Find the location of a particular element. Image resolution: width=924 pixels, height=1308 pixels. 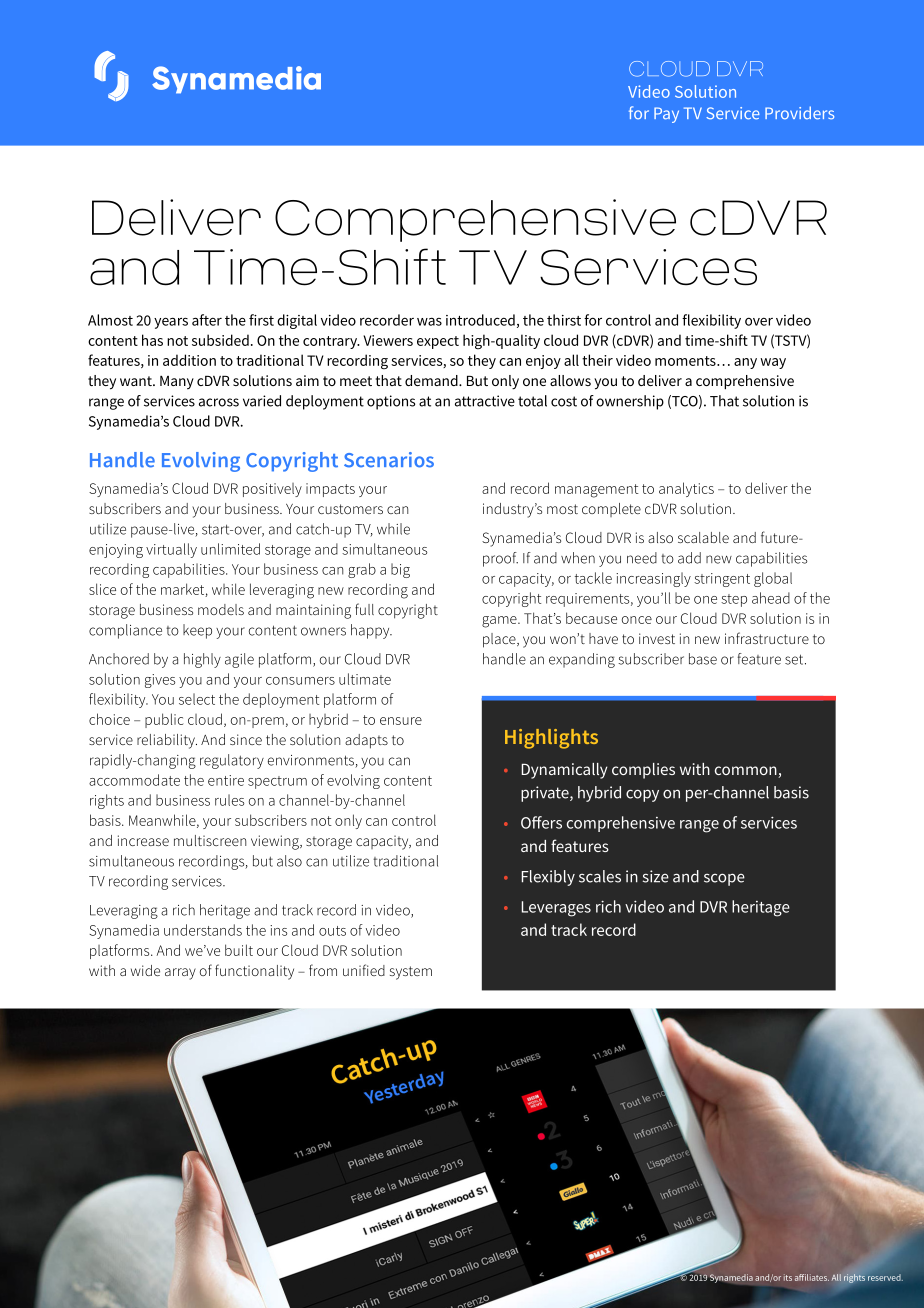

select is located at coordinates (197, 699).
